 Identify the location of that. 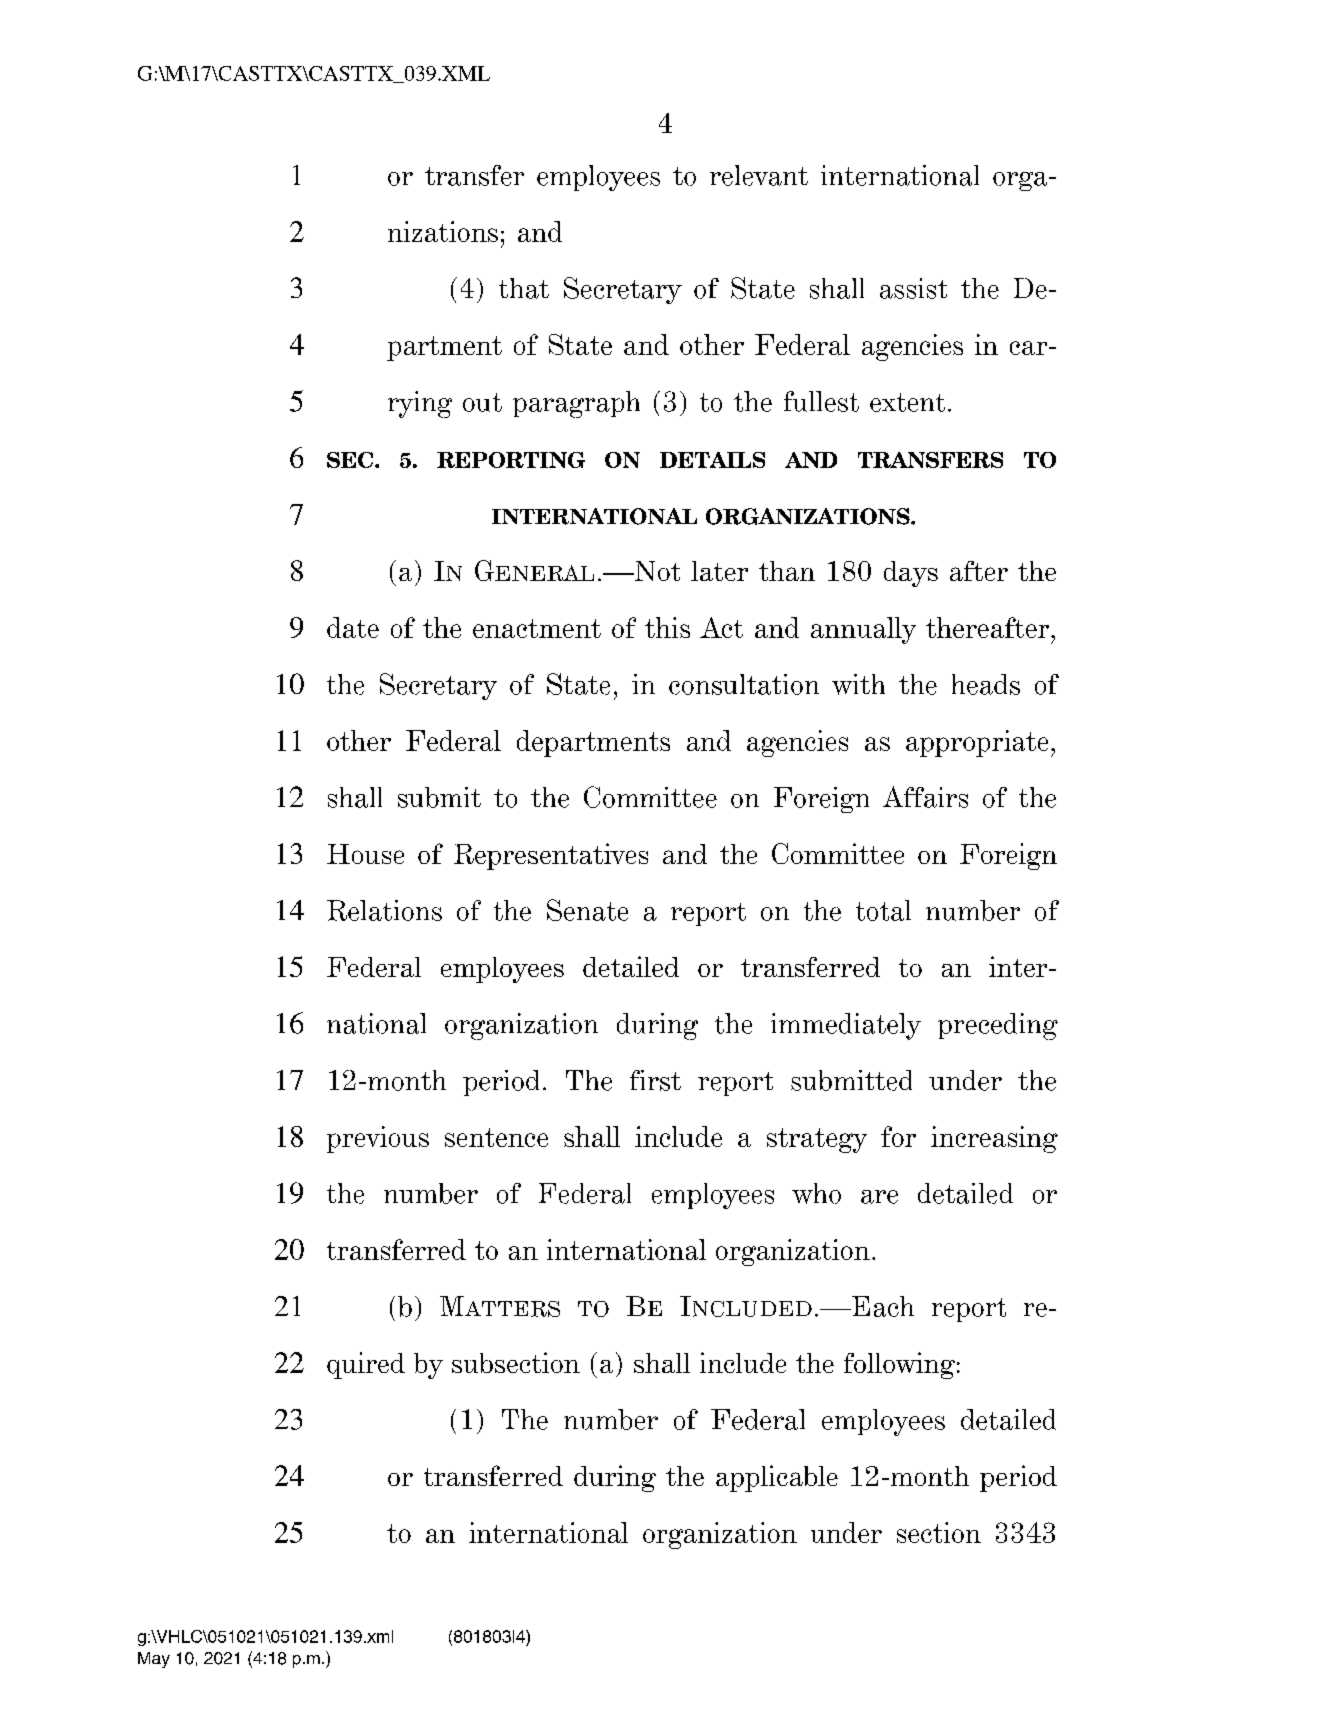
(524, 288).
